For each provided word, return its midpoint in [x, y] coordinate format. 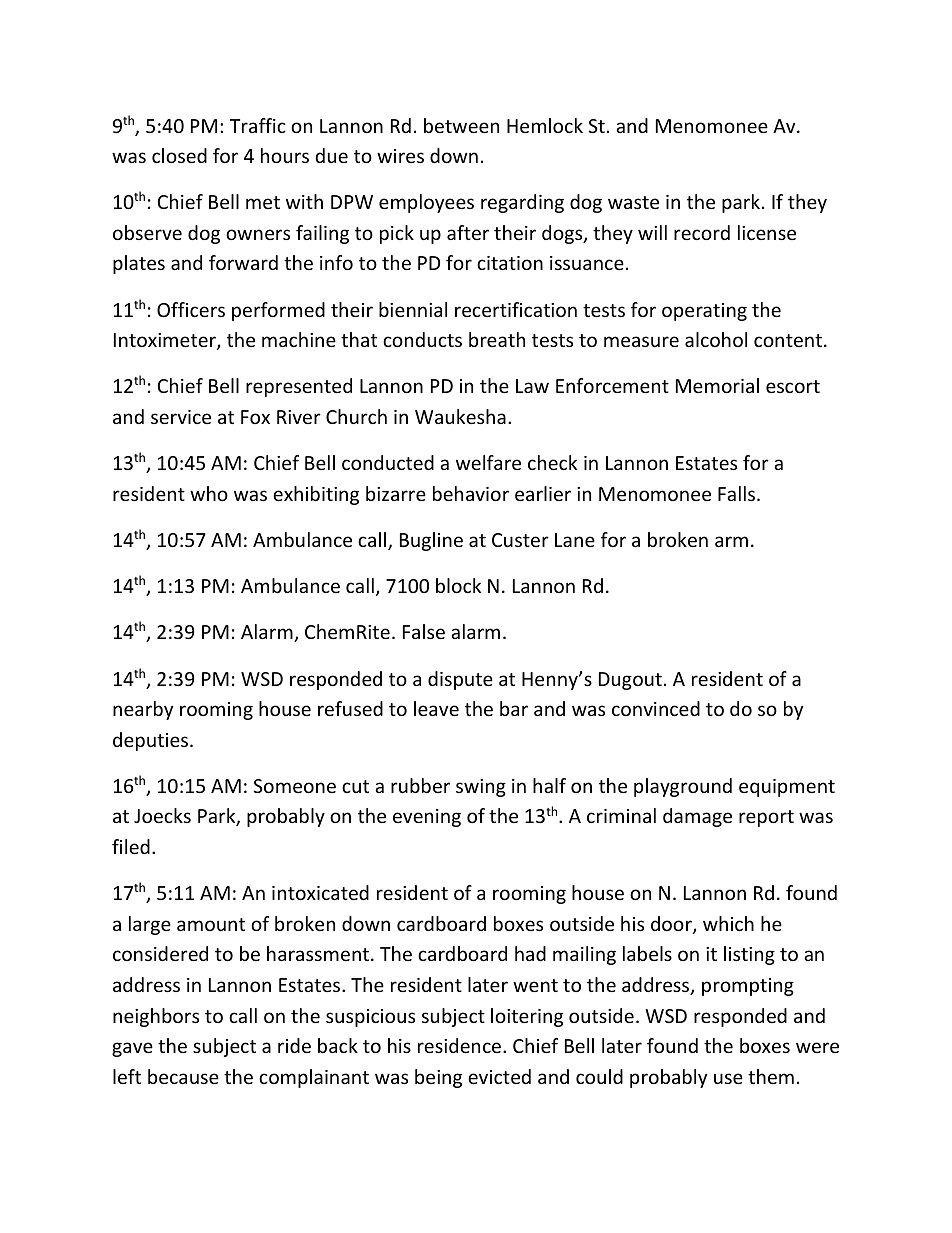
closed [179, 155]
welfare [488, 462]
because [183, 1076]
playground [683, 787]
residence [459, 1045]
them [771, 1076]
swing [481, 788]
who [209, 493]
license [767, 232]
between [461, 125]
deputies [150, 741]
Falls [736, 493]
